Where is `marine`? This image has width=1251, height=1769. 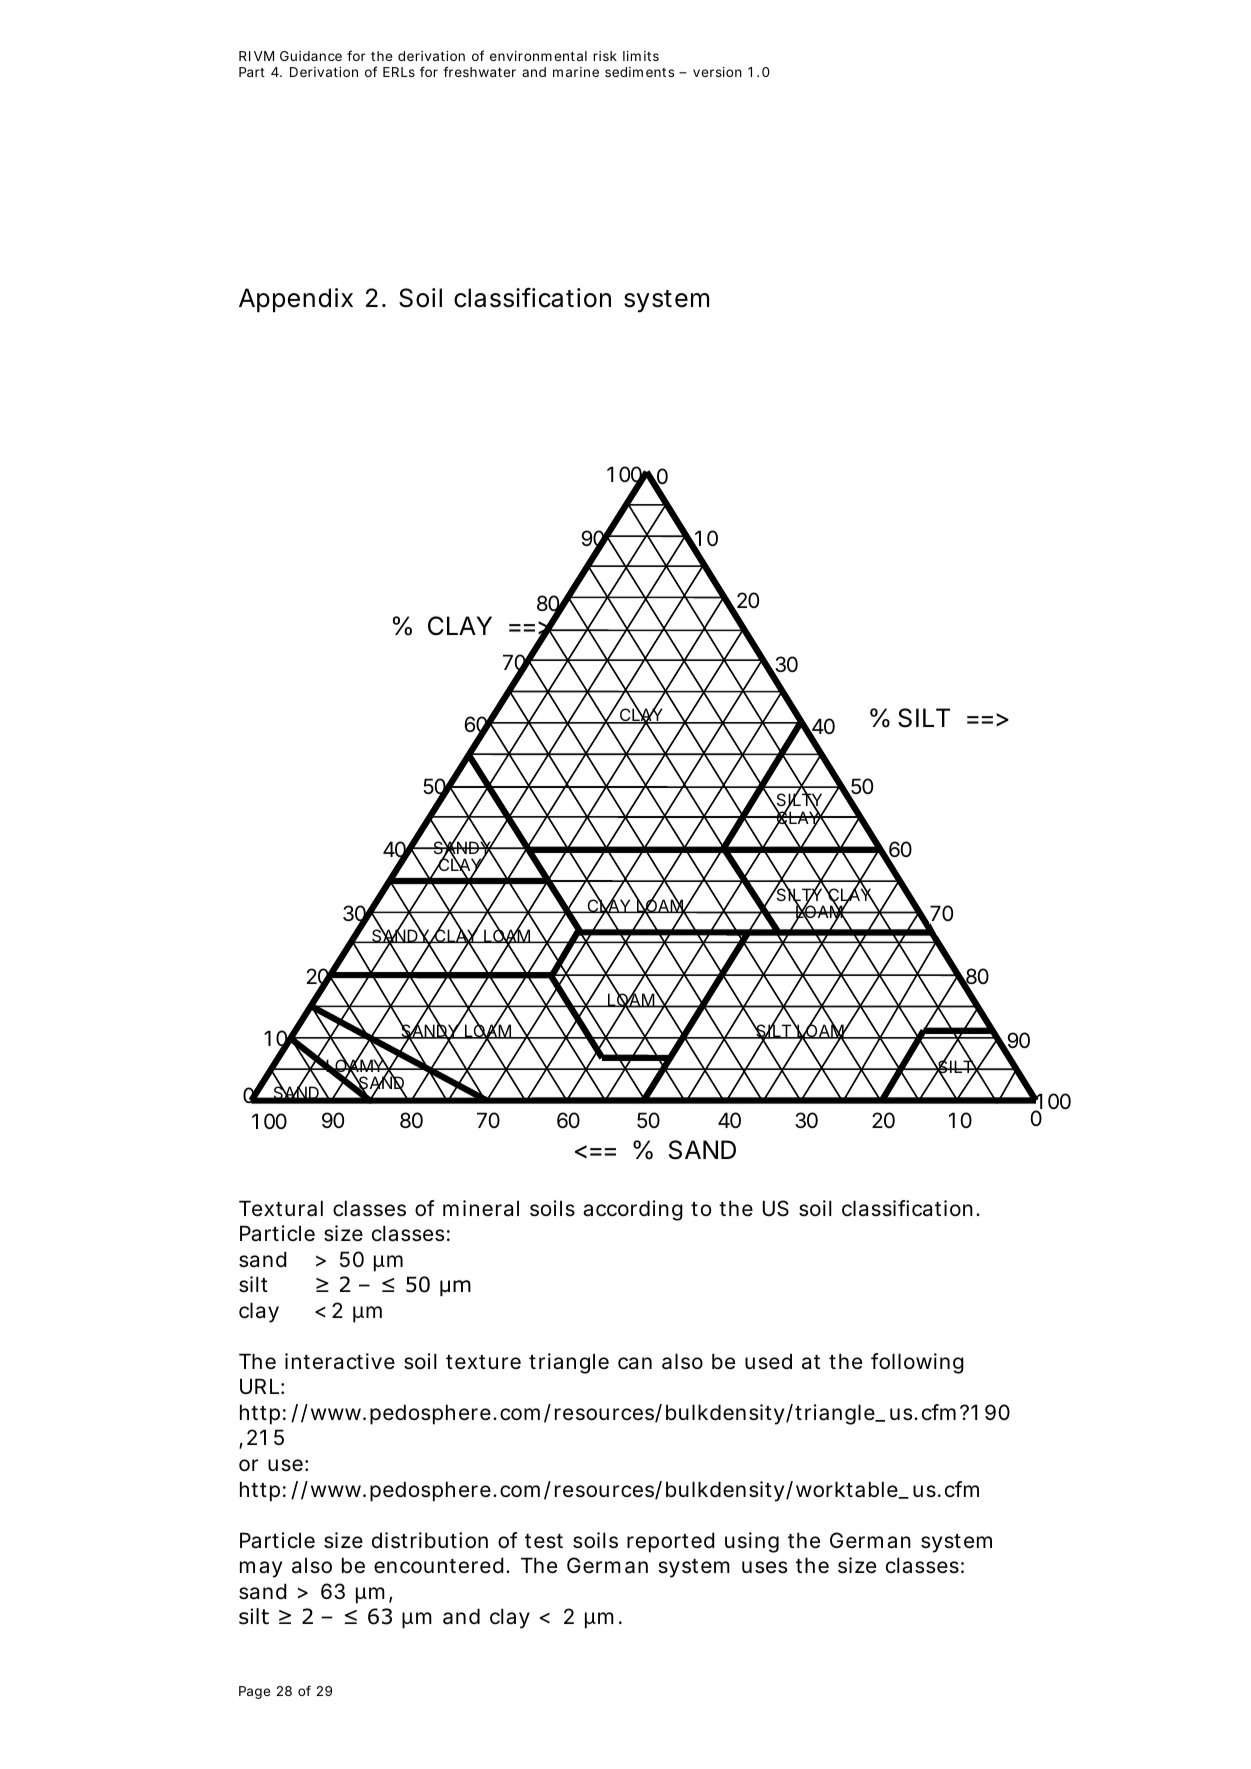
marine is located at coordinates (576, 72).
